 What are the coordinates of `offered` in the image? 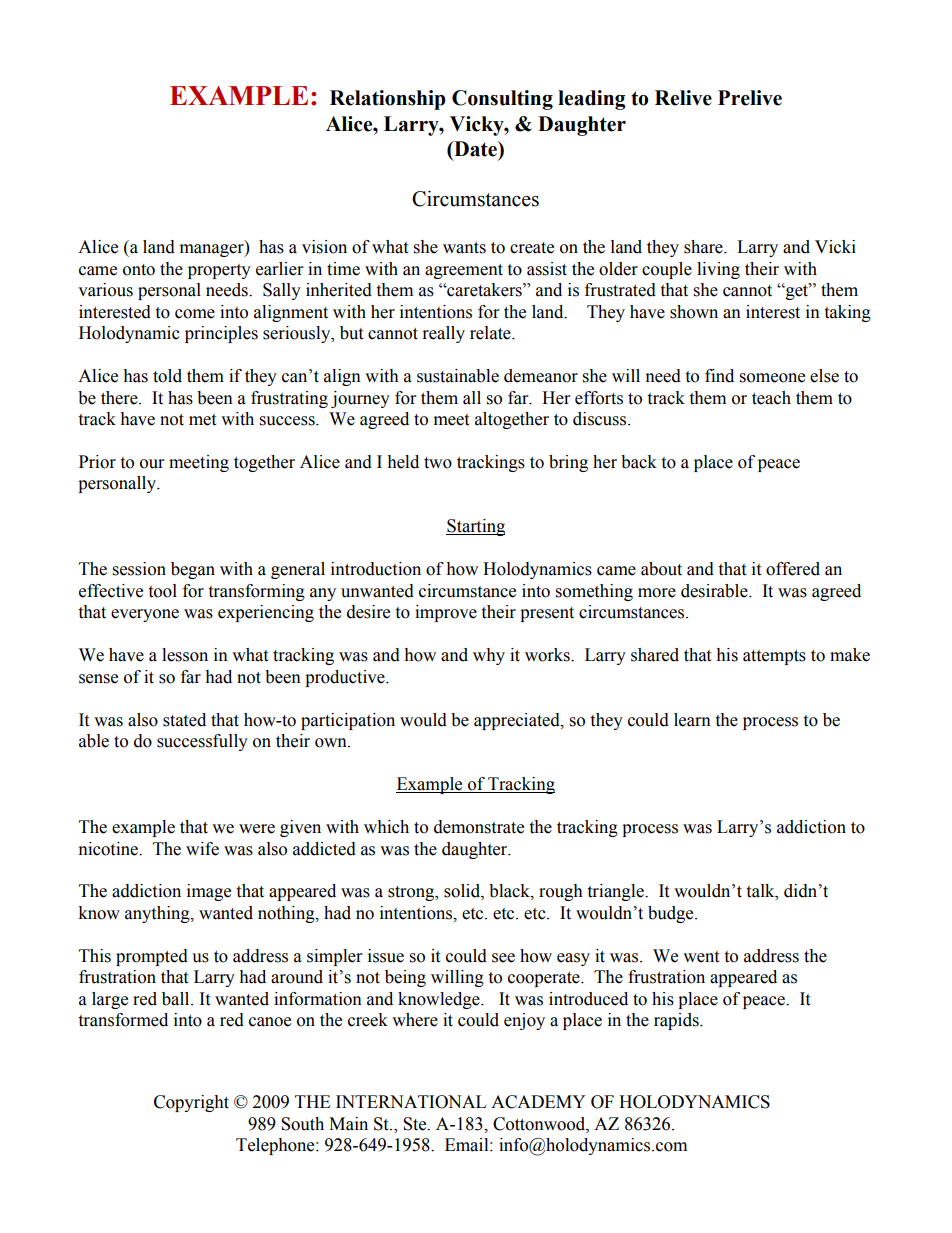 It's located at (793, 569).
